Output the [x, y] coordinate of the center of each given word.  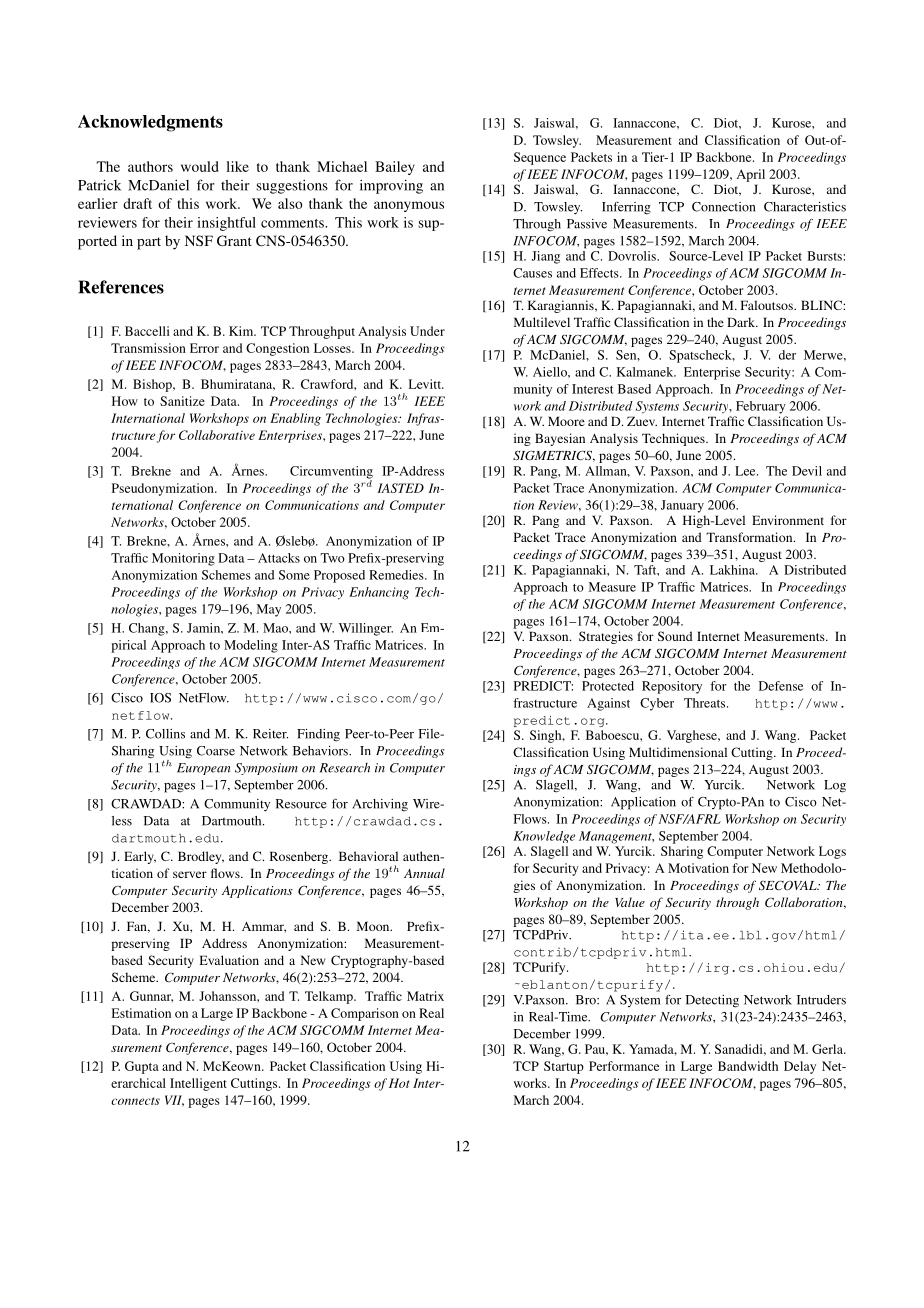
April [751, 175]
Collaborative [217, 435]
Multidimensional [678, 752]
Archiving [380, 805]
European [203, 769]
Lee [746, 471]
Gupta [142, 1067]
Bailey [395, 168]
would [200, 166]
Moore [566, 421]
